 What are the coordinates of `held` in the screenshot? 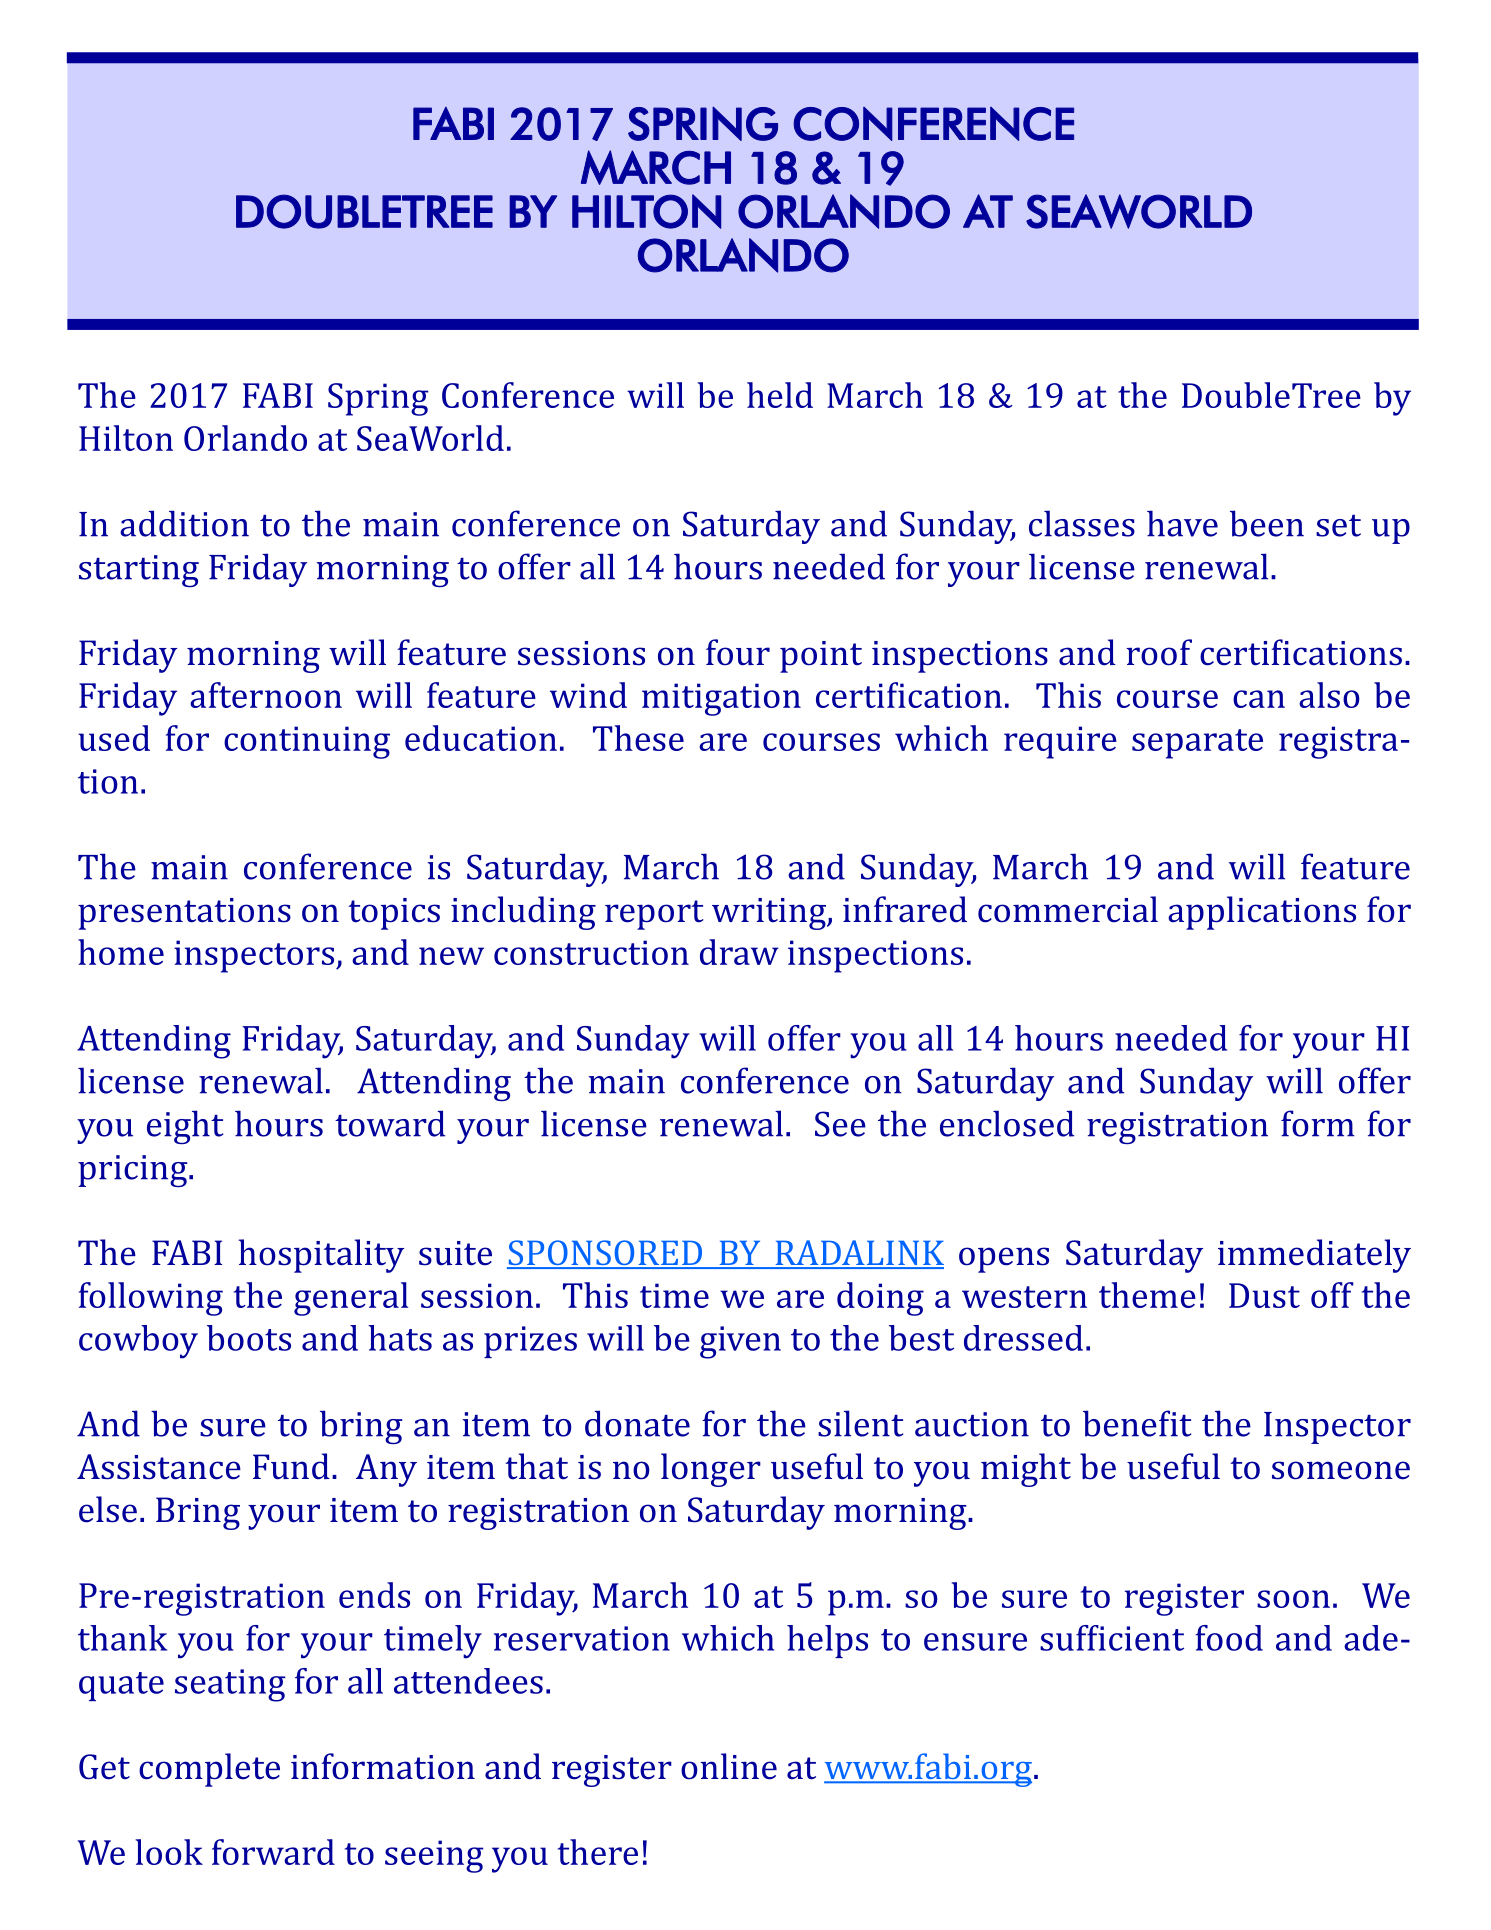 It's located at (780, 395).
